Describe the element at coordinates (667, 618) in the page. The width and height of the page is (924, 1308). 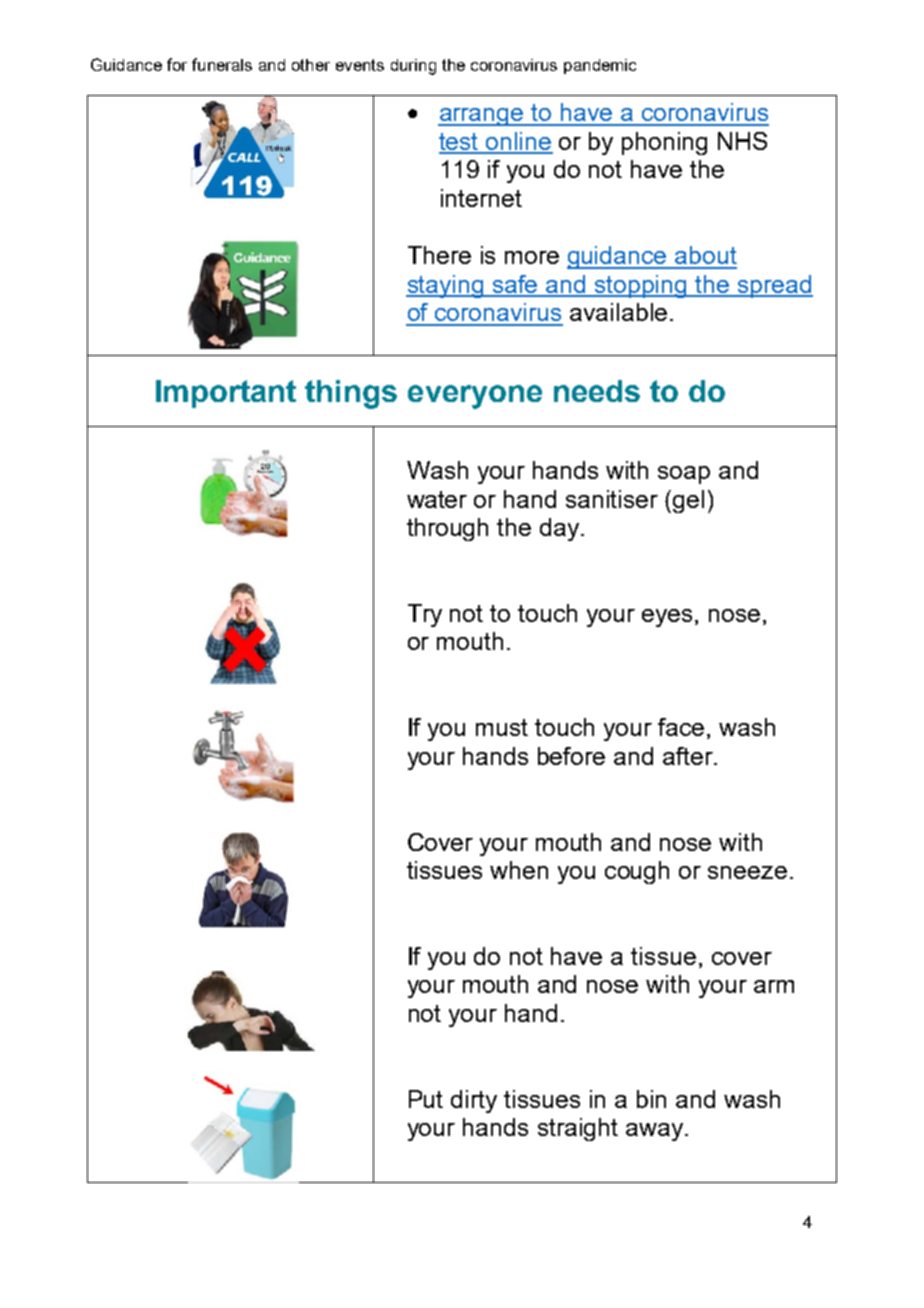
I see `eyes` at that location.
